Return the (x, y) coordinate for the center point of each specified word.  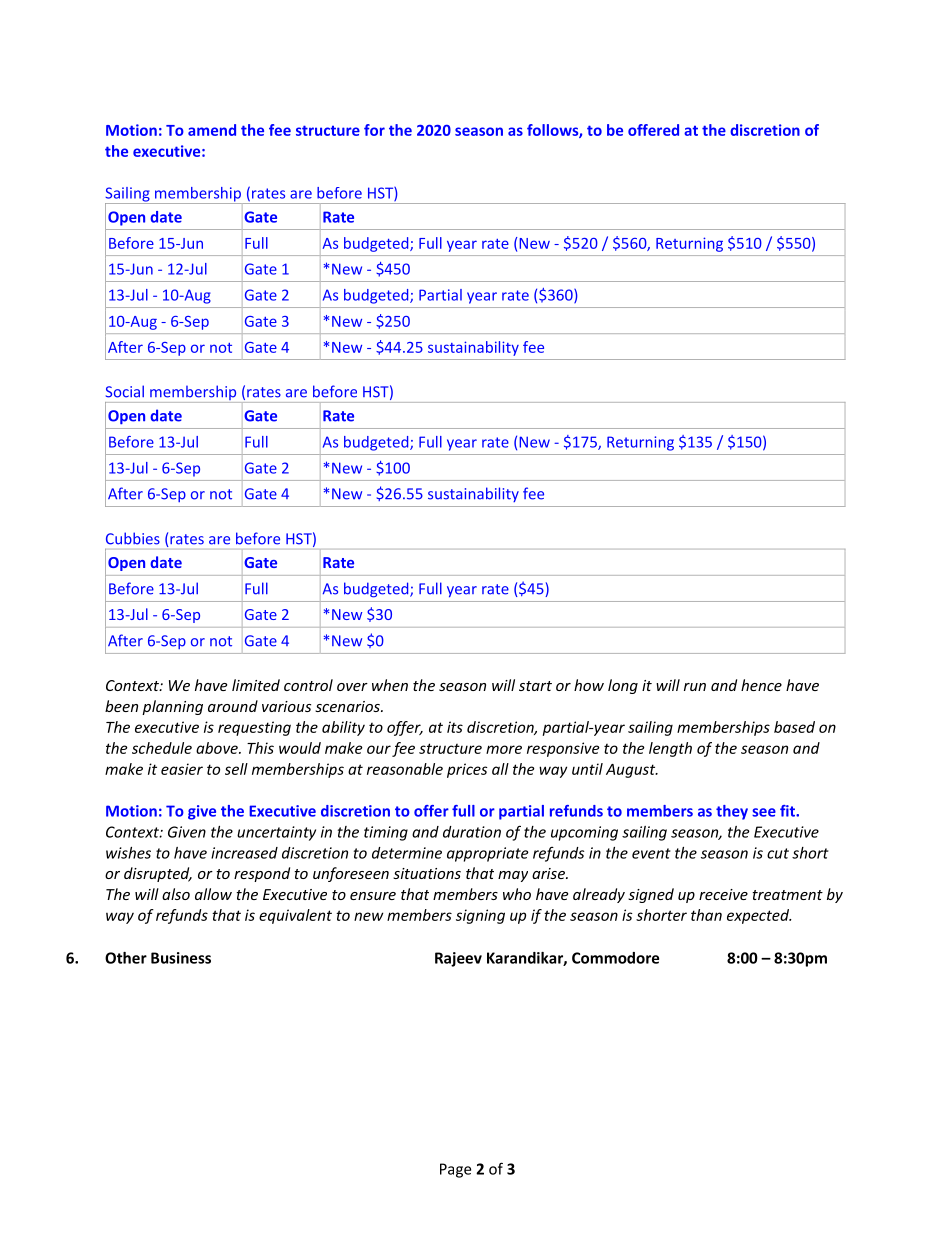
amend (212, 130)
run (695, 687)
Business (181, 958)
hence (761, 685)
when (390, 685)
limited (256, 685)
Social (125, 391)
